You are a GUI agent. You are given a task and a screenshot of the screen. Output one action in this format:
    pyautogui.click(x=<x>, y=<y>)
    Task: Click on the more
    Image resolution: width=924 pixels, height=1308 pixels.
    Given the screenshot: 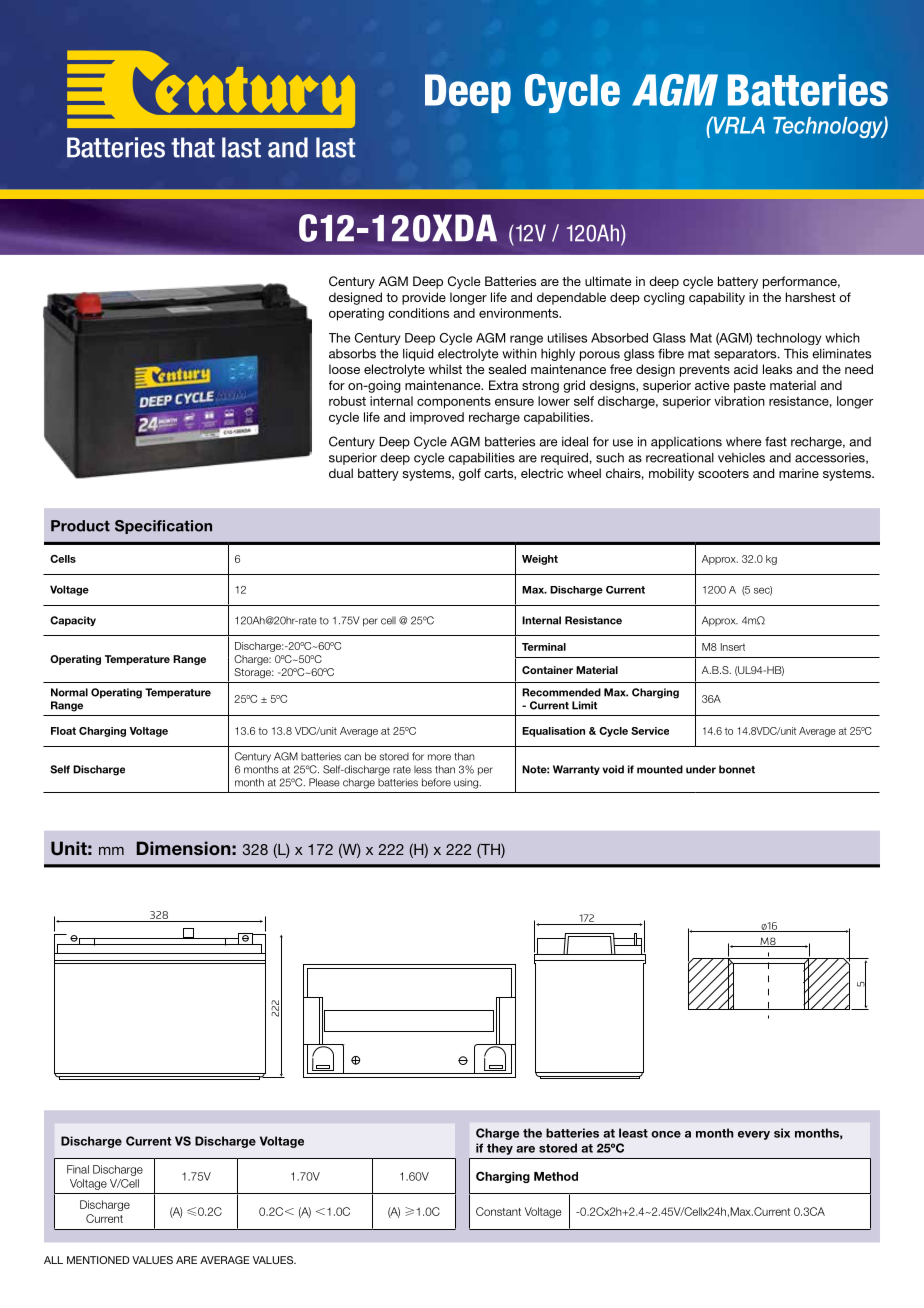 What is the action you would take?
    pyautogui.click(x=439, y=757)
